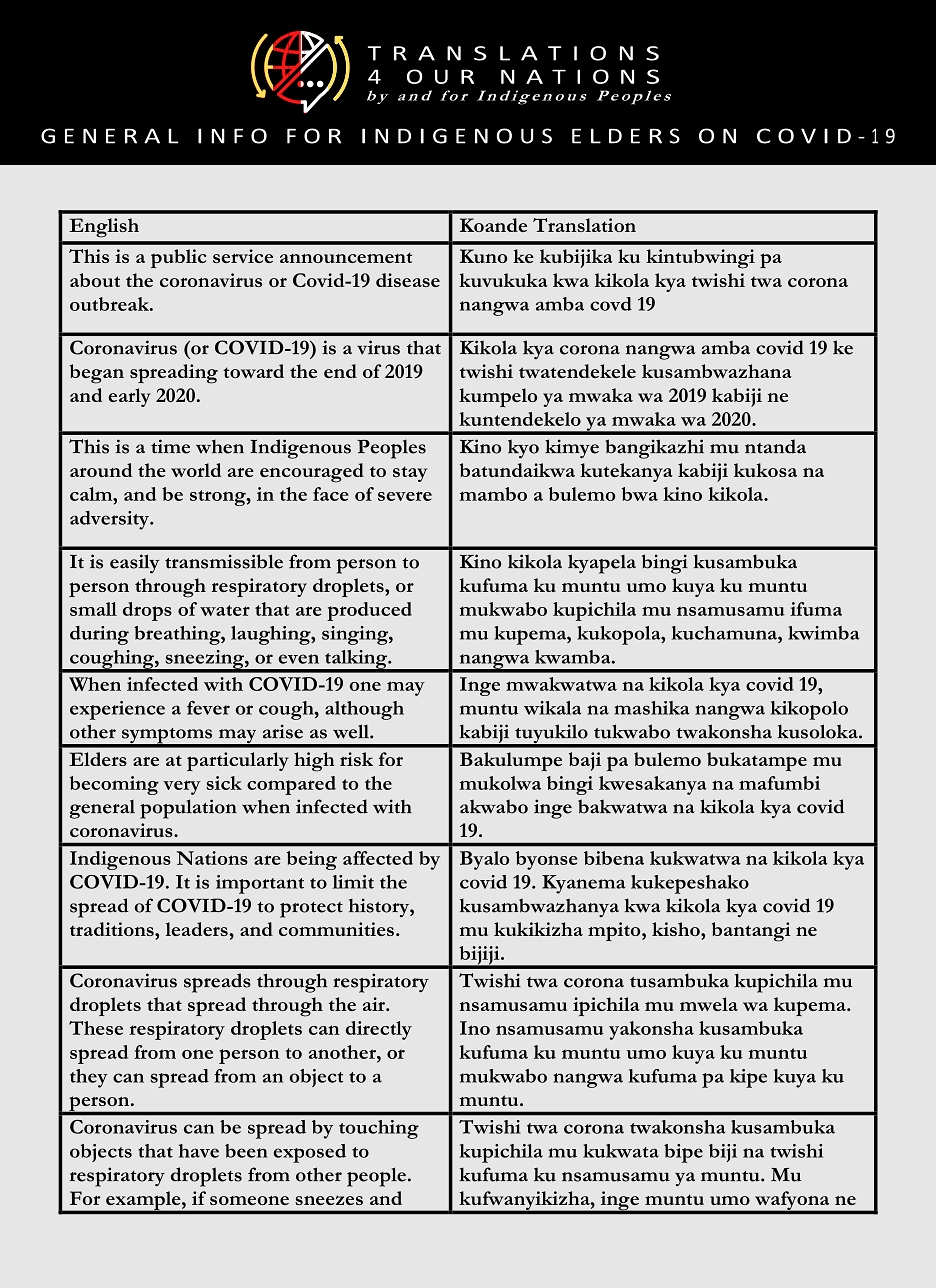 The image size is (936, 1288). Describe the element at coordinates (369, 611) in the screenshot. I see `produced` at that location.
